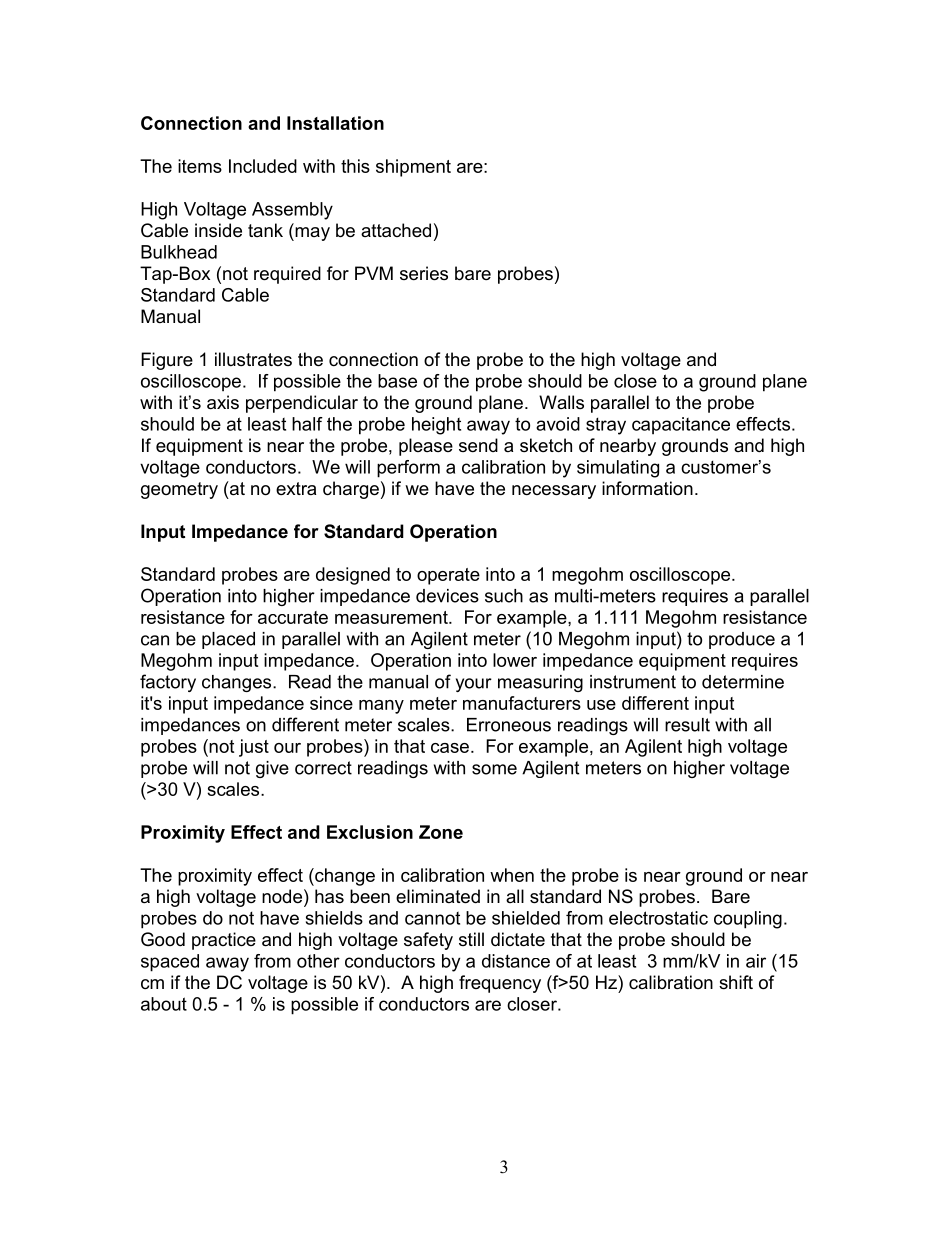 The height and width of the page is (1233, 952). What do you see at coordinates (500, 984) in the page?
I see `frequency` at bounding box center [500, 984].
